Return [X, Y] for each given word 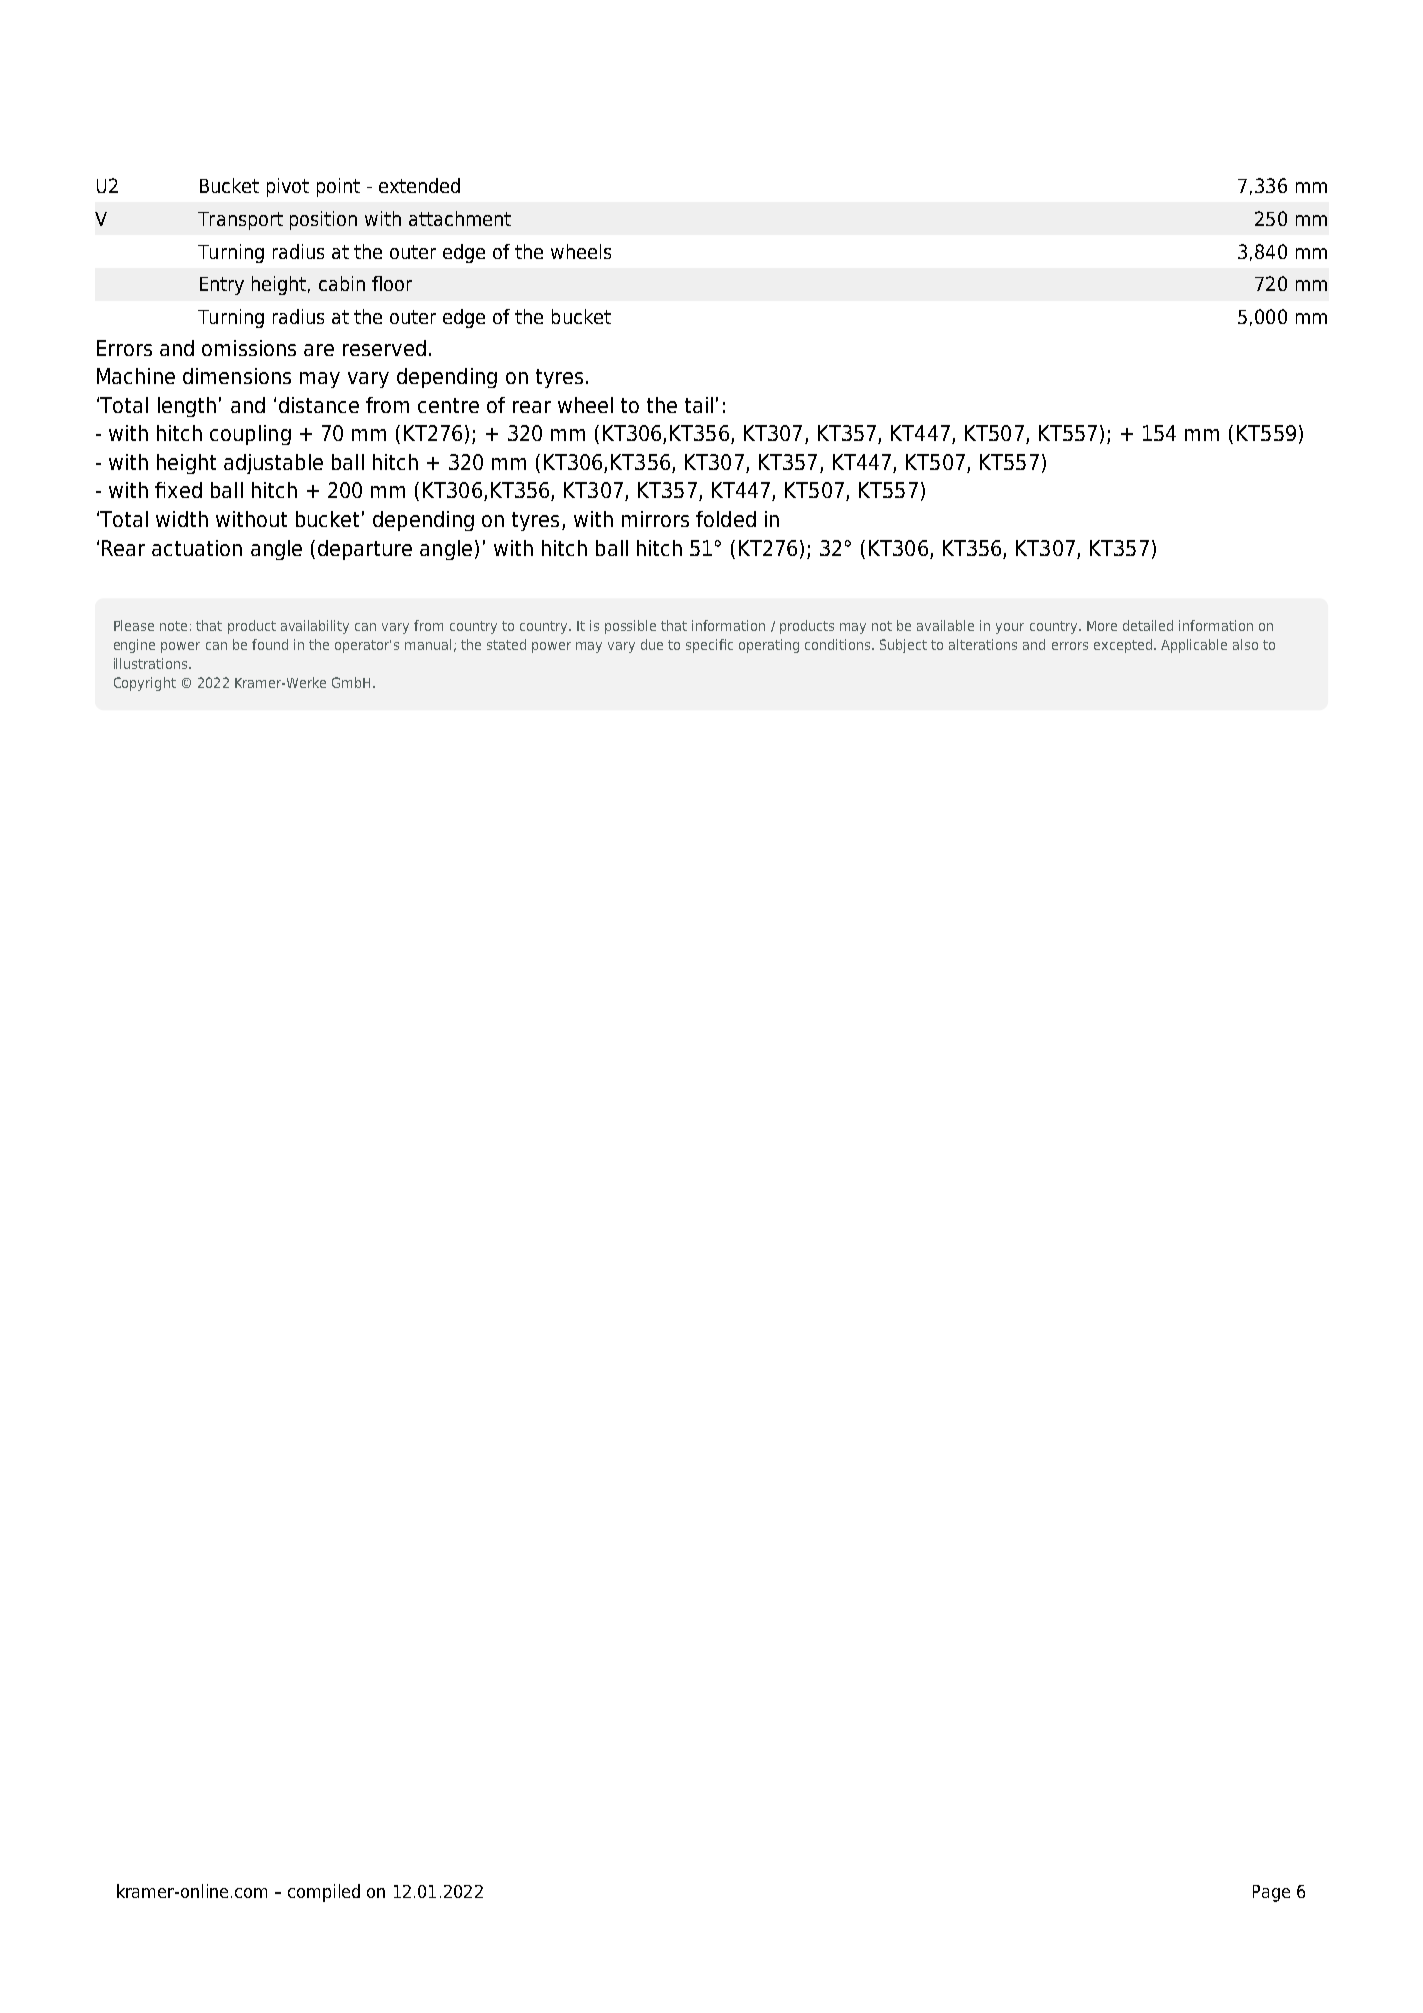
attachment [460, 218]
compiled [324, 1893]
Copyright [145, 684]
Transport [240, 221]
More [1102, 626]
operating [769, 646]
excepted [1124, 646]
